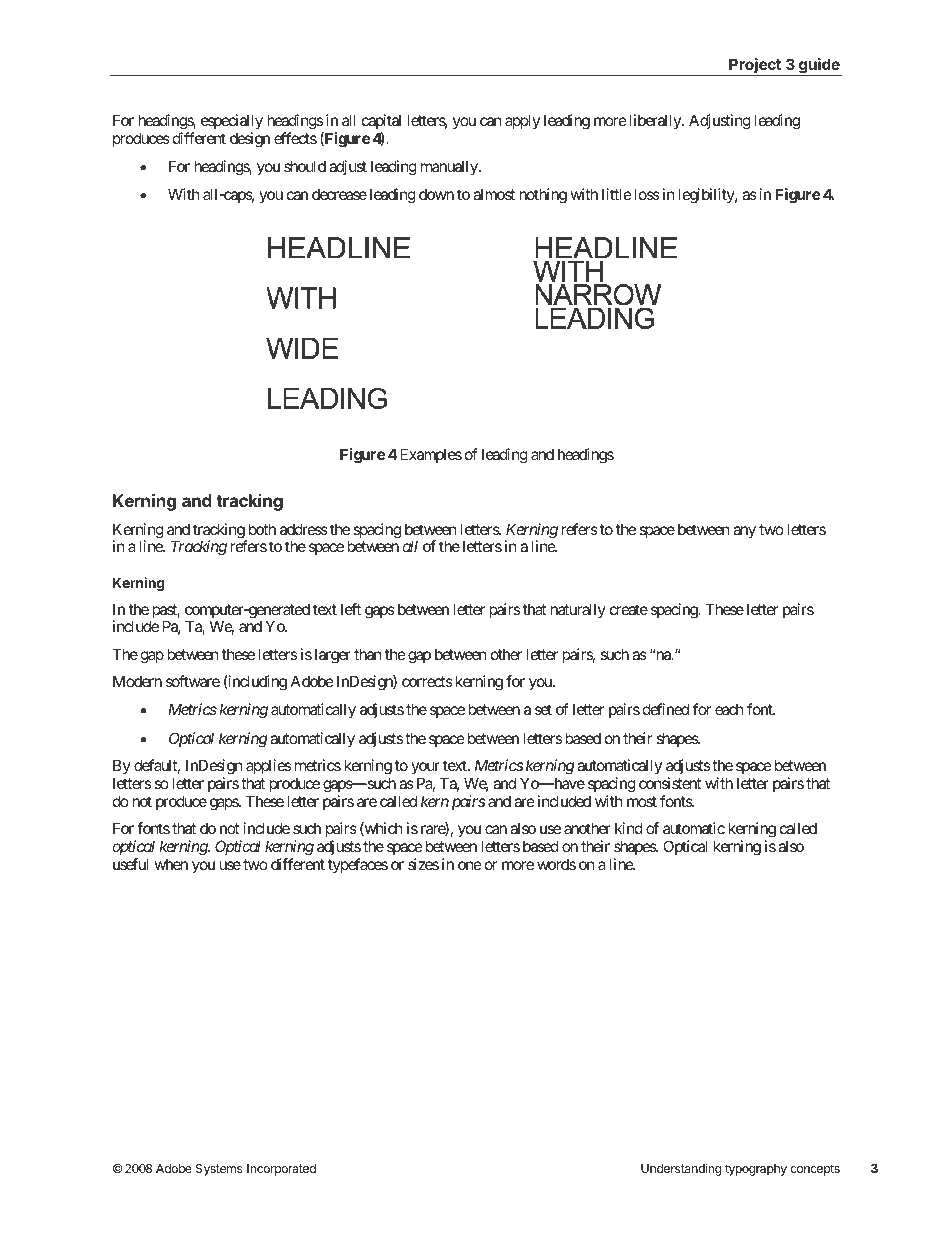  What do you see at coordinates (193, 681) in the image?
I see `software` at bounding box center [193, 681].
